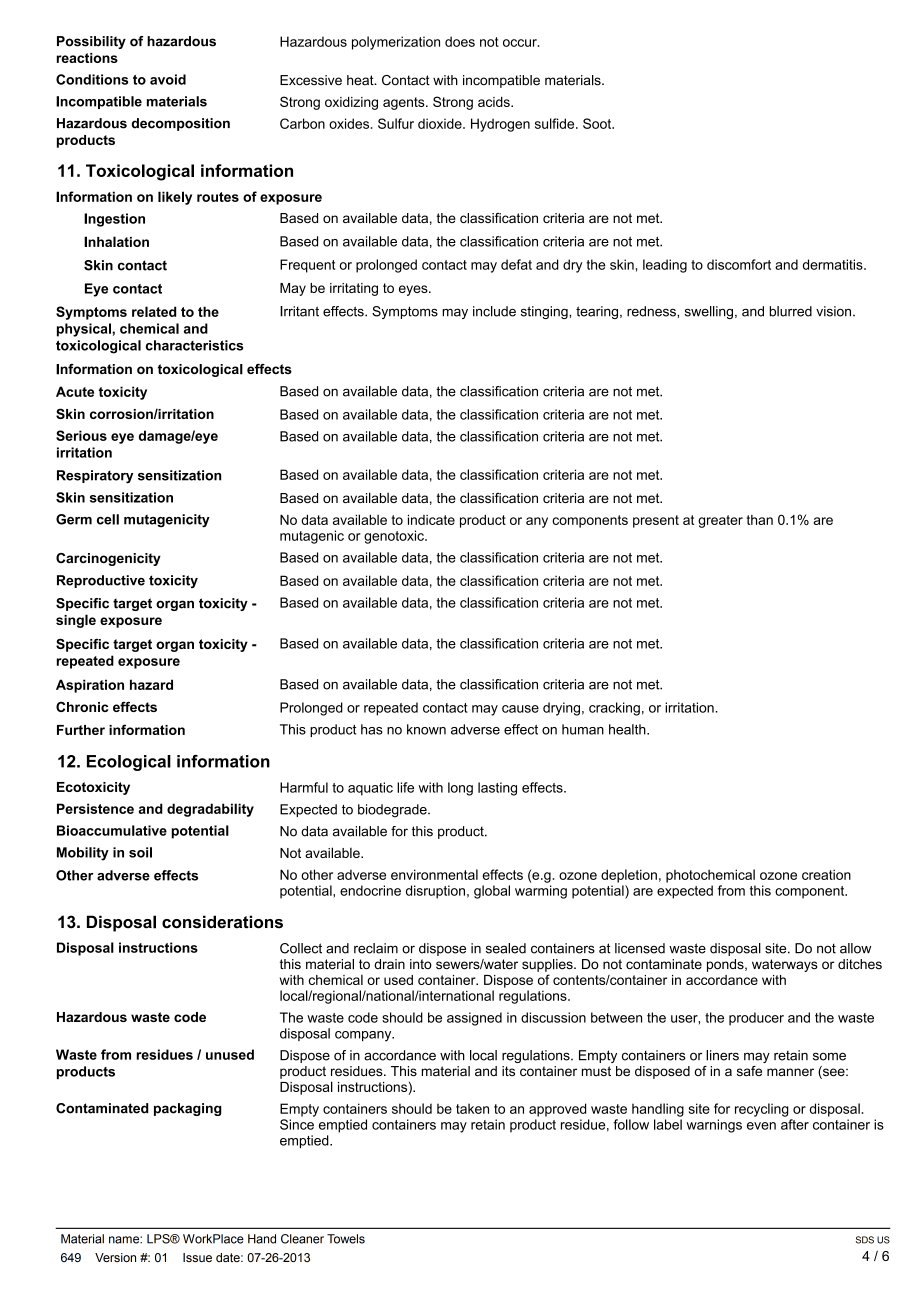  Describe the element at coordinates (346, 1239) in the screenshot. I see `Towels` at that location.
